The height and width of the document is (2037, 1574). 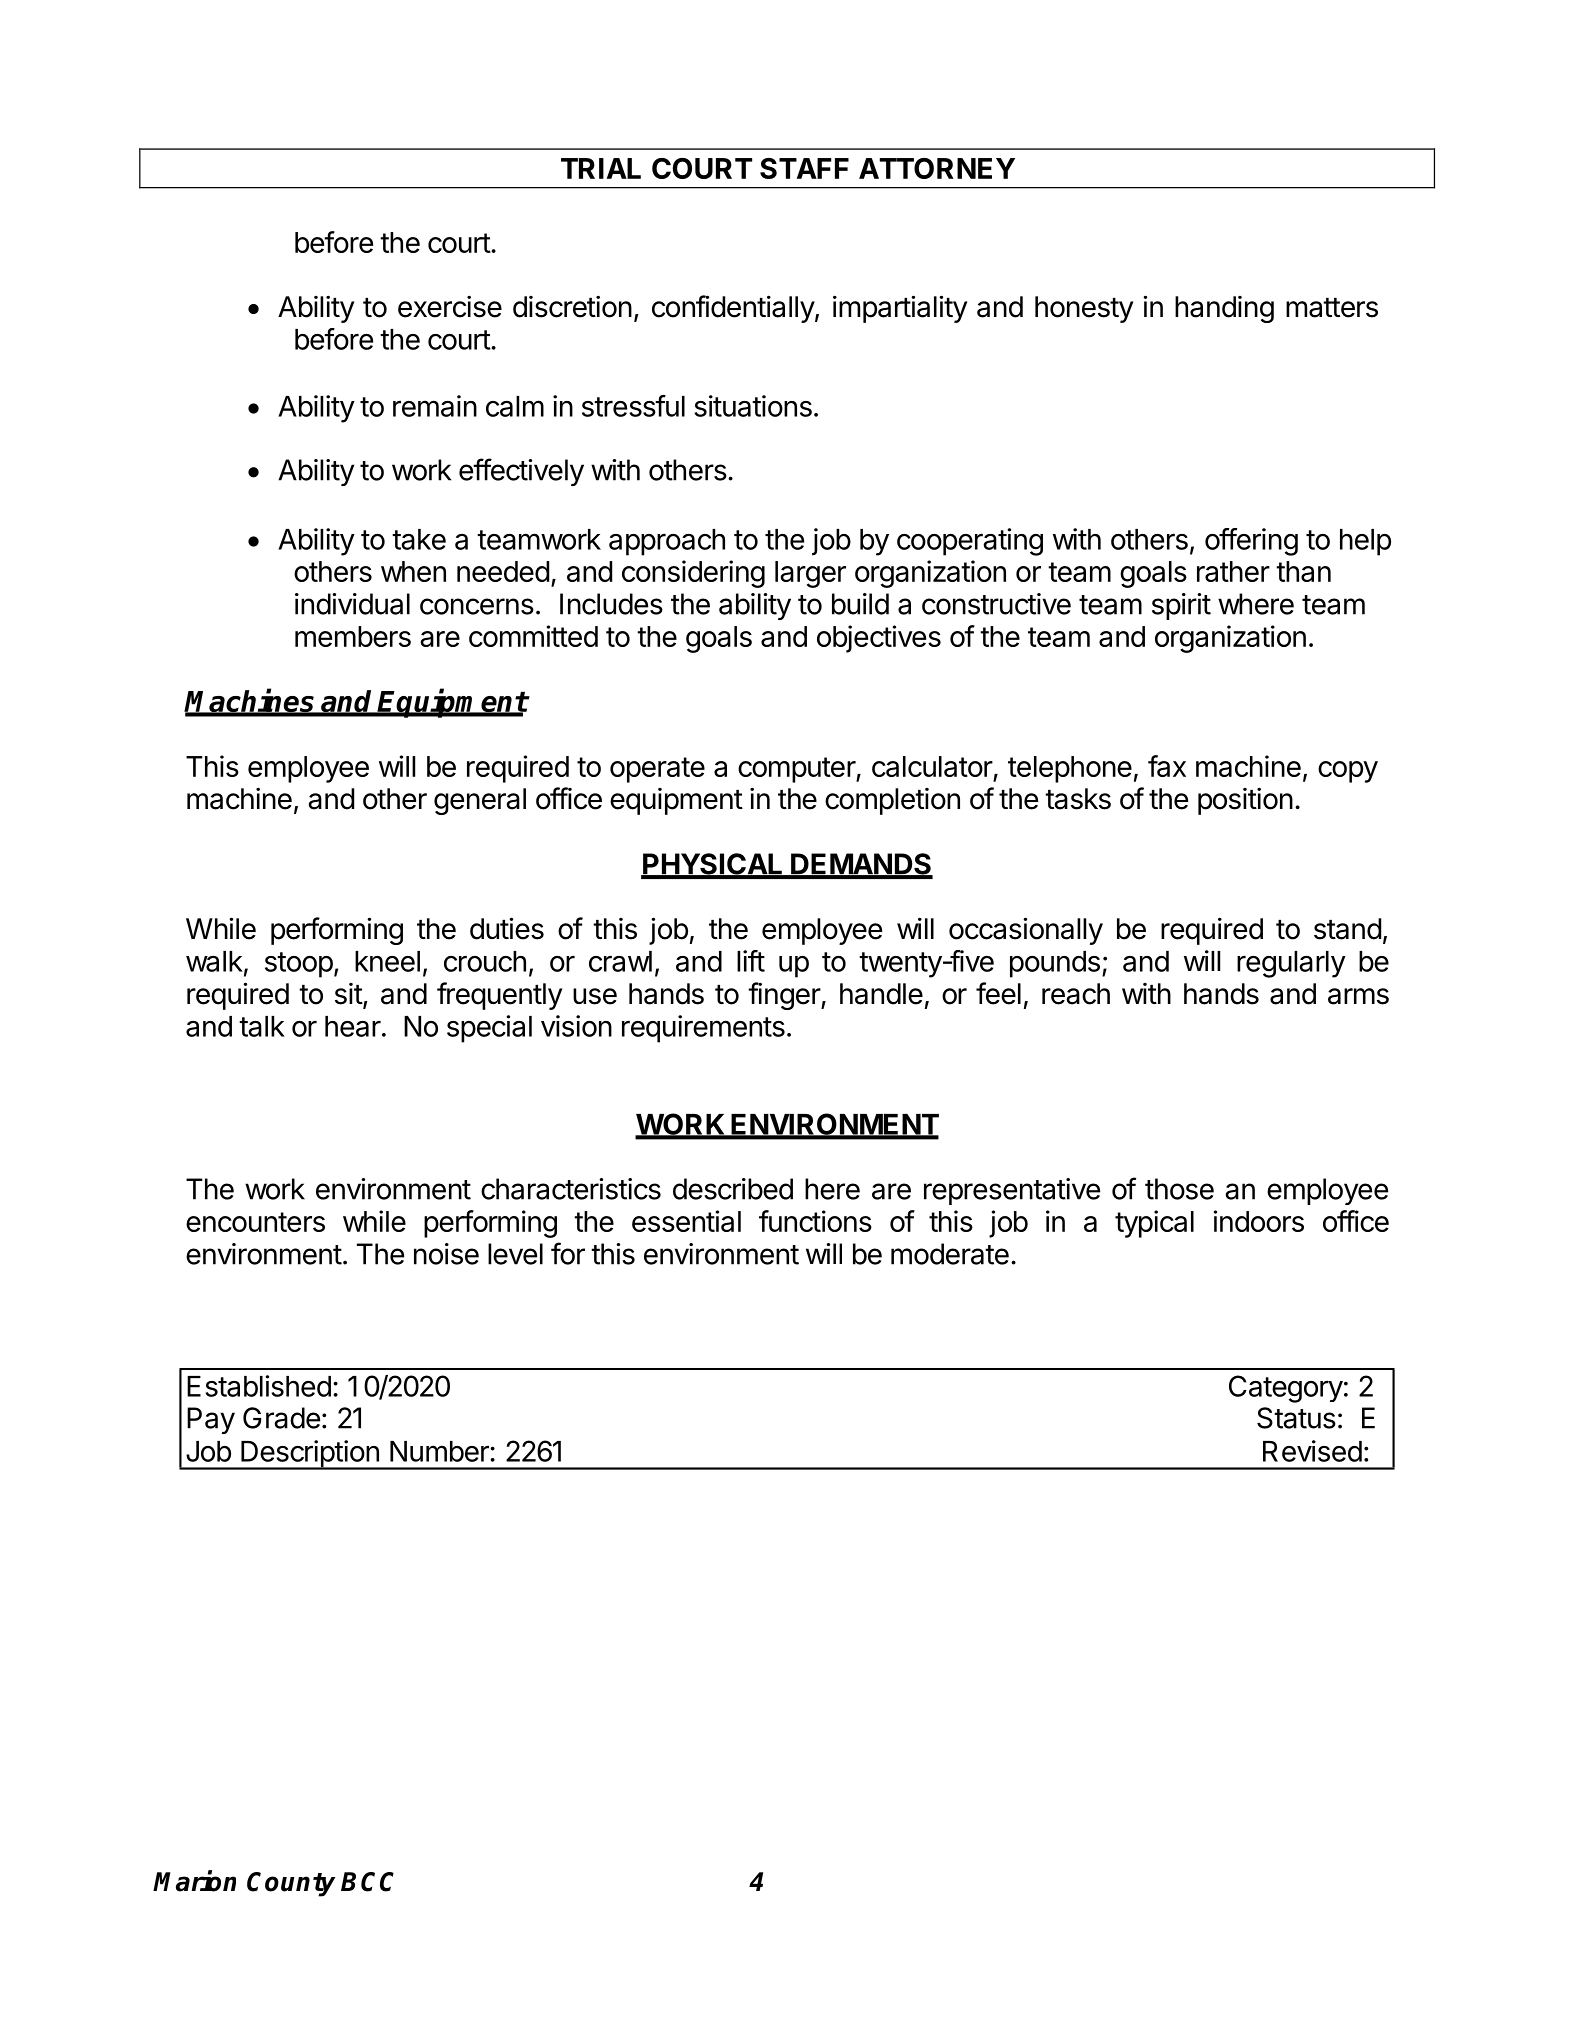 What do you see at coordinates (480, 801) in the document?
I see `general` at bounding box center [480, 801].
